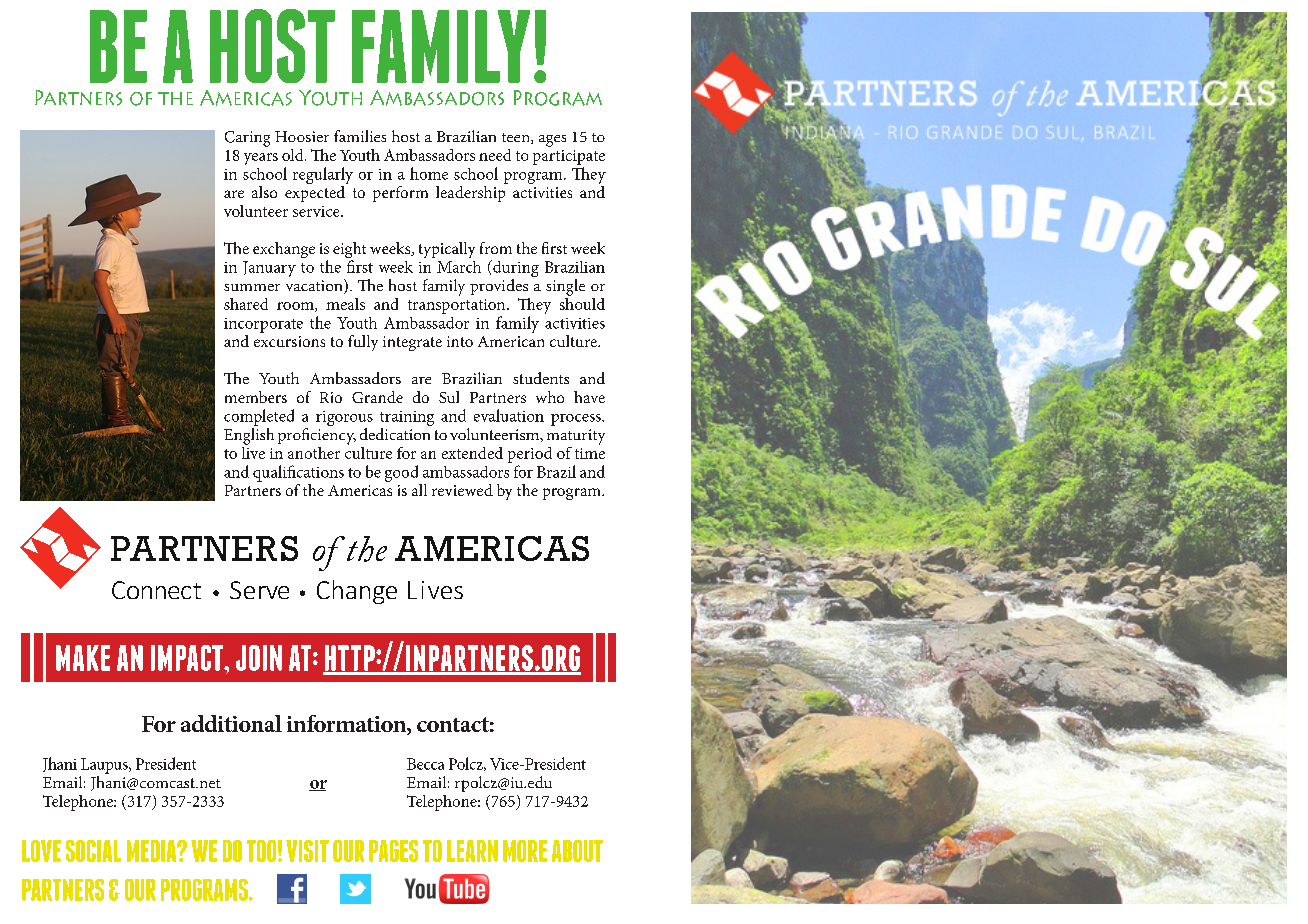  I want to click on qualifications, so click(298, 473).
